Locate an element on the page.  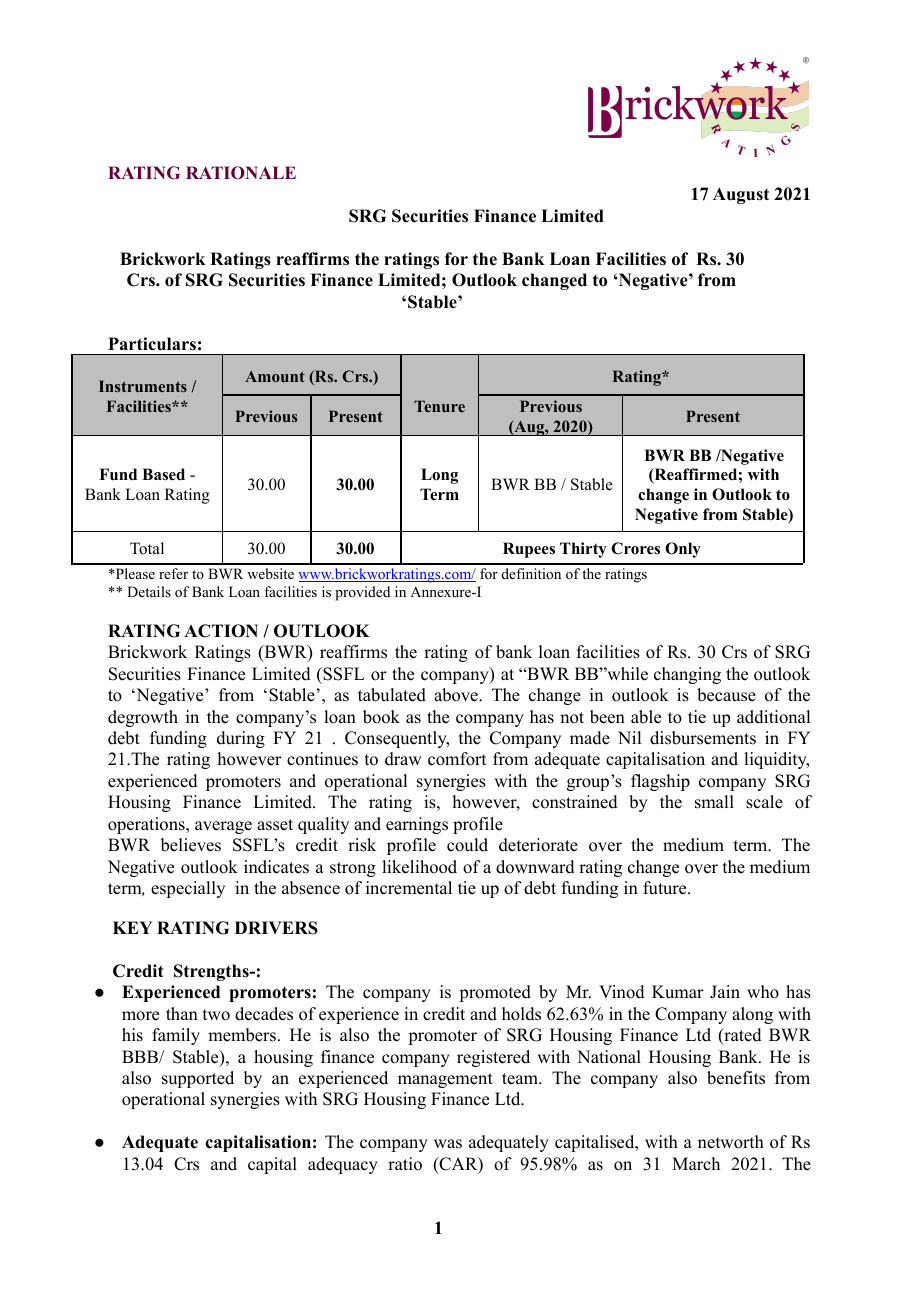
supported is located at coordinates (198, 1079).
